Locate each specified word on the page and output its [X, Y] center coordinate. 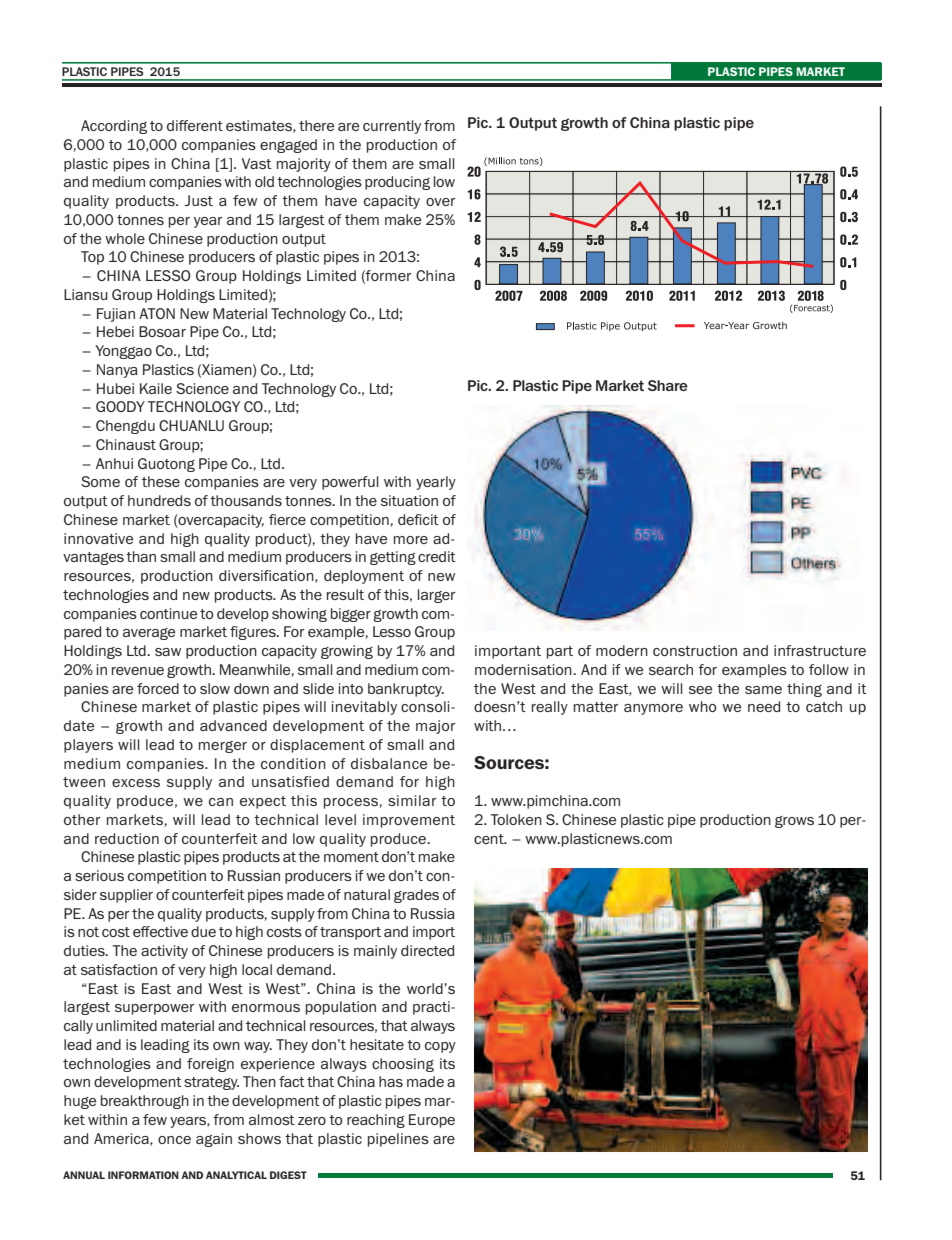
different [195, 125]
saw [168, 652]
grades [416, 896]
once [174, 1140]
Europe [432, 1121]
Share [668, 385]
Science [202, 388]
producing [397, 183]
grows [794, 822]
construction [695, 650]
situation [409, 500]
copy [440, 1047]
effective [160, 931]
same [763, 690]
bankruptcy [406, 690]
